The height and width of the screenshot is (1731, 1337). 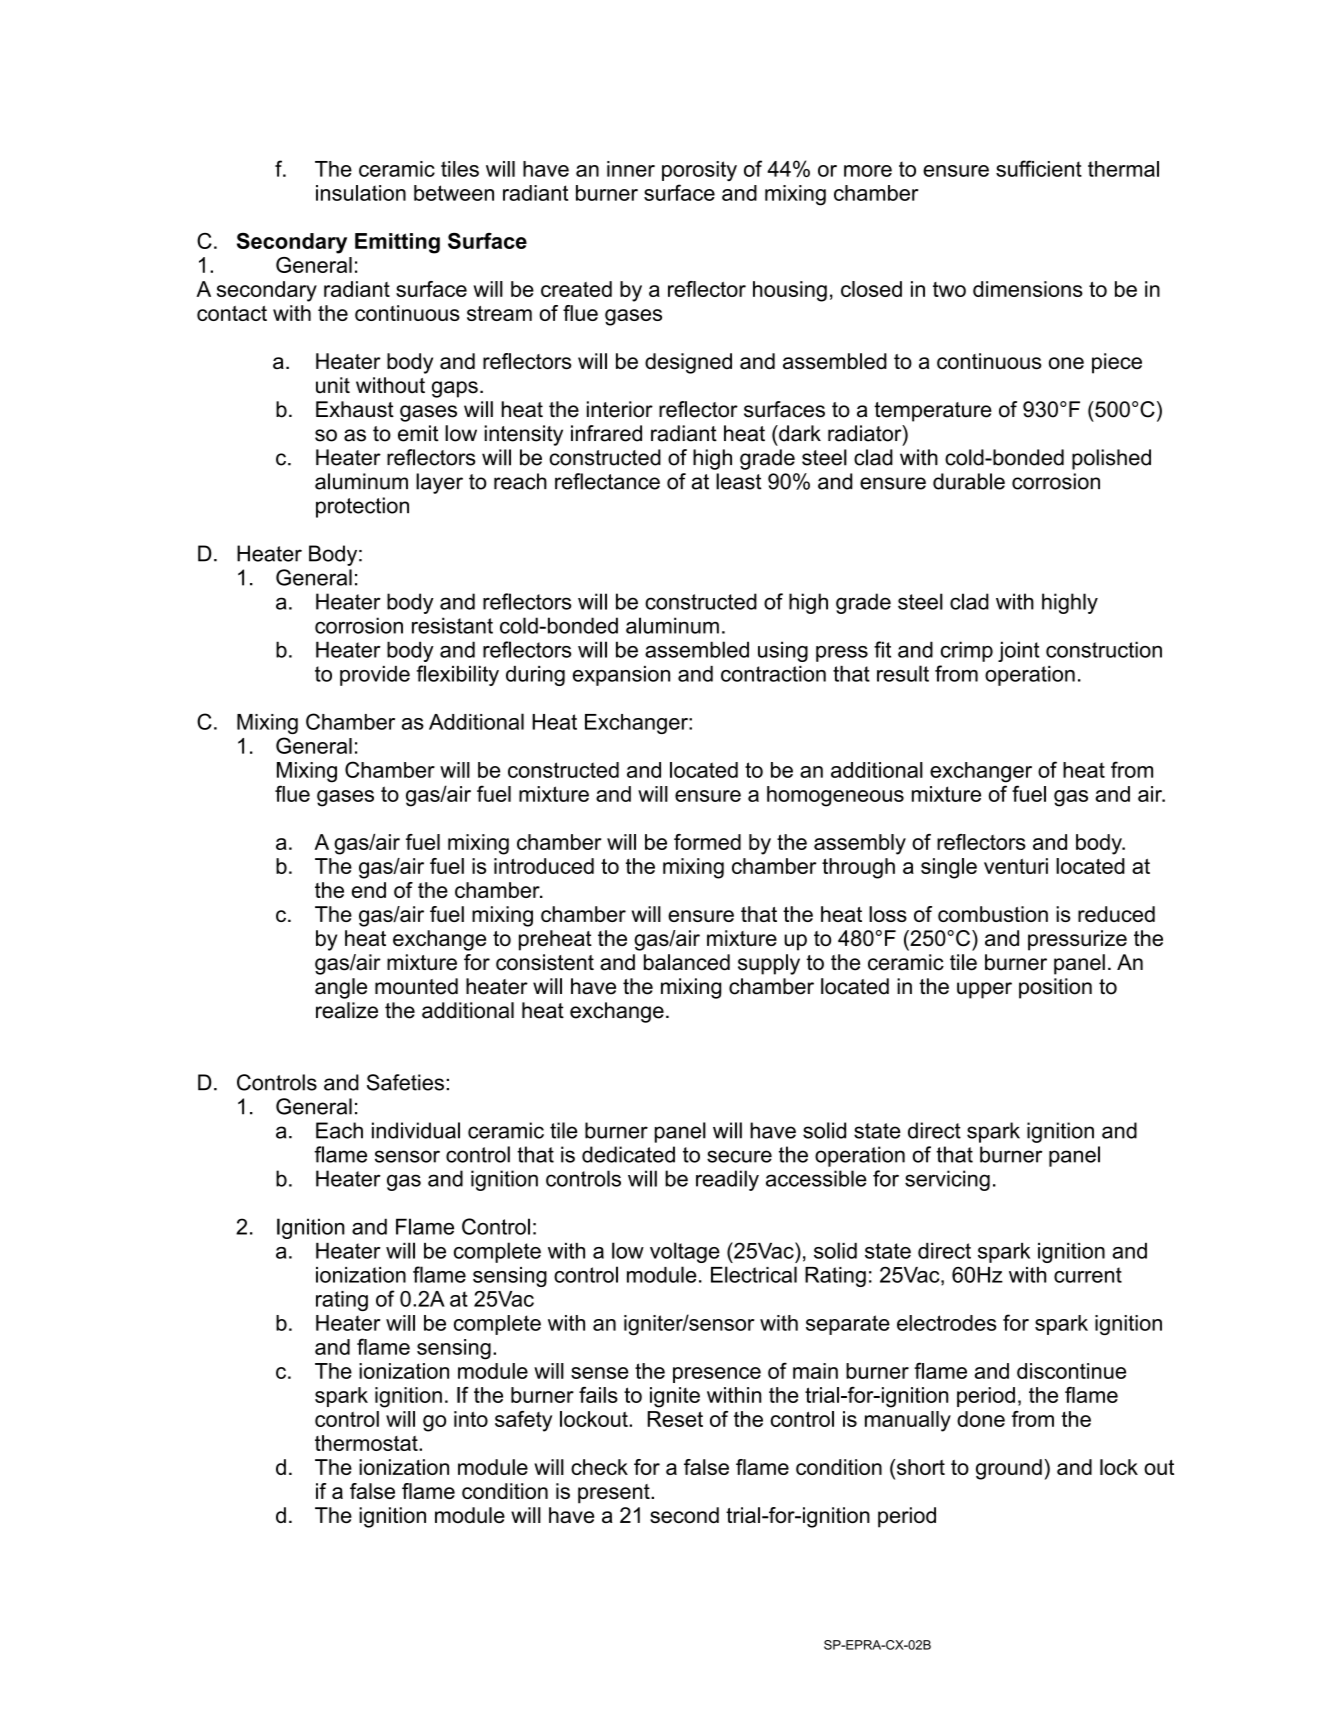 I want to click on servicing, so click(x=947, y=1180).
